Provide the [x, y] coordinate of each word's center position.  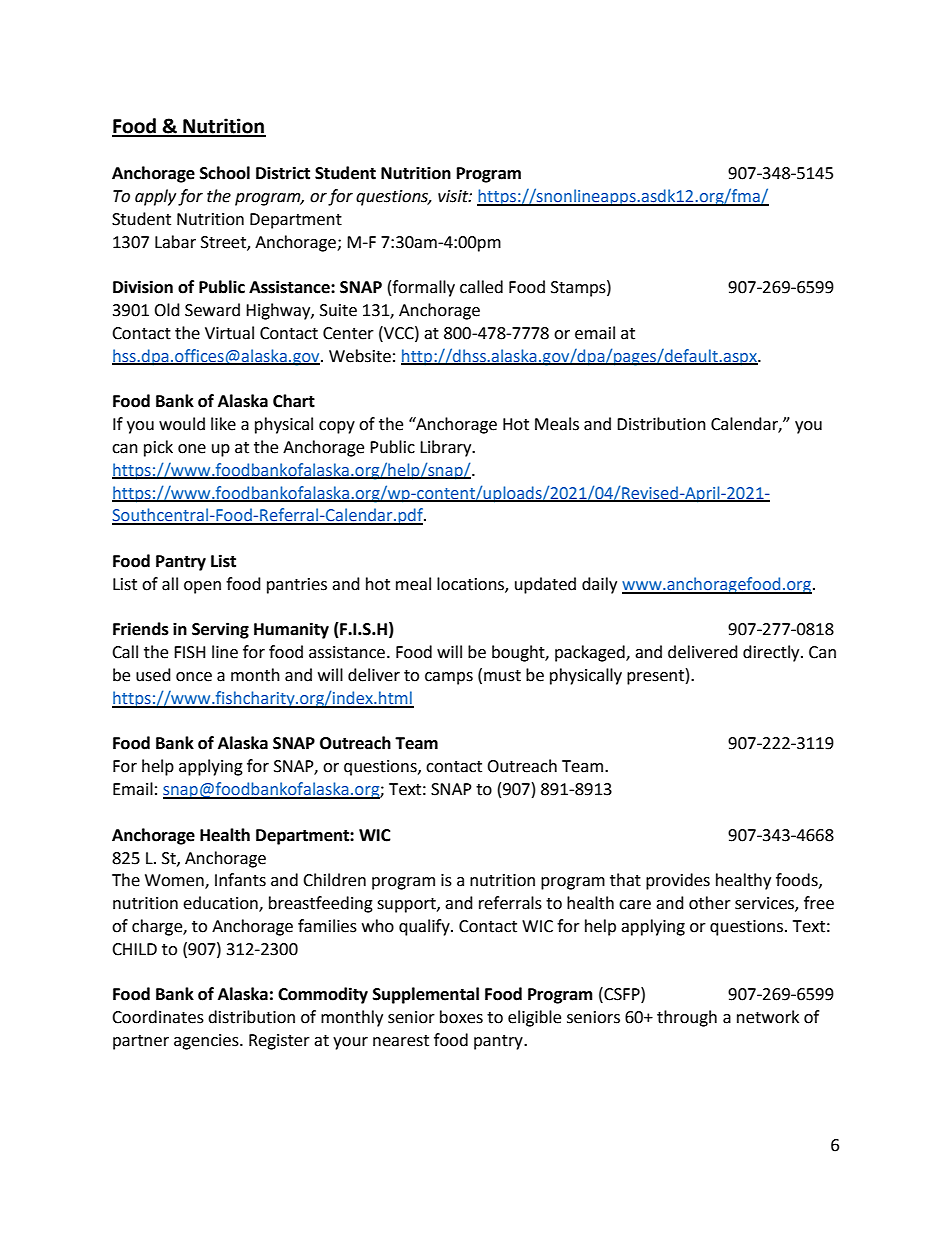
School [225, 173]
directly [772, 653]
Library [447, 448]
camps [449, 678]
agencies [207, 1042]
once [194, 677]
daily [599, 585]
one [192, 449]
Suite [338, 310]
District [283, 173]
